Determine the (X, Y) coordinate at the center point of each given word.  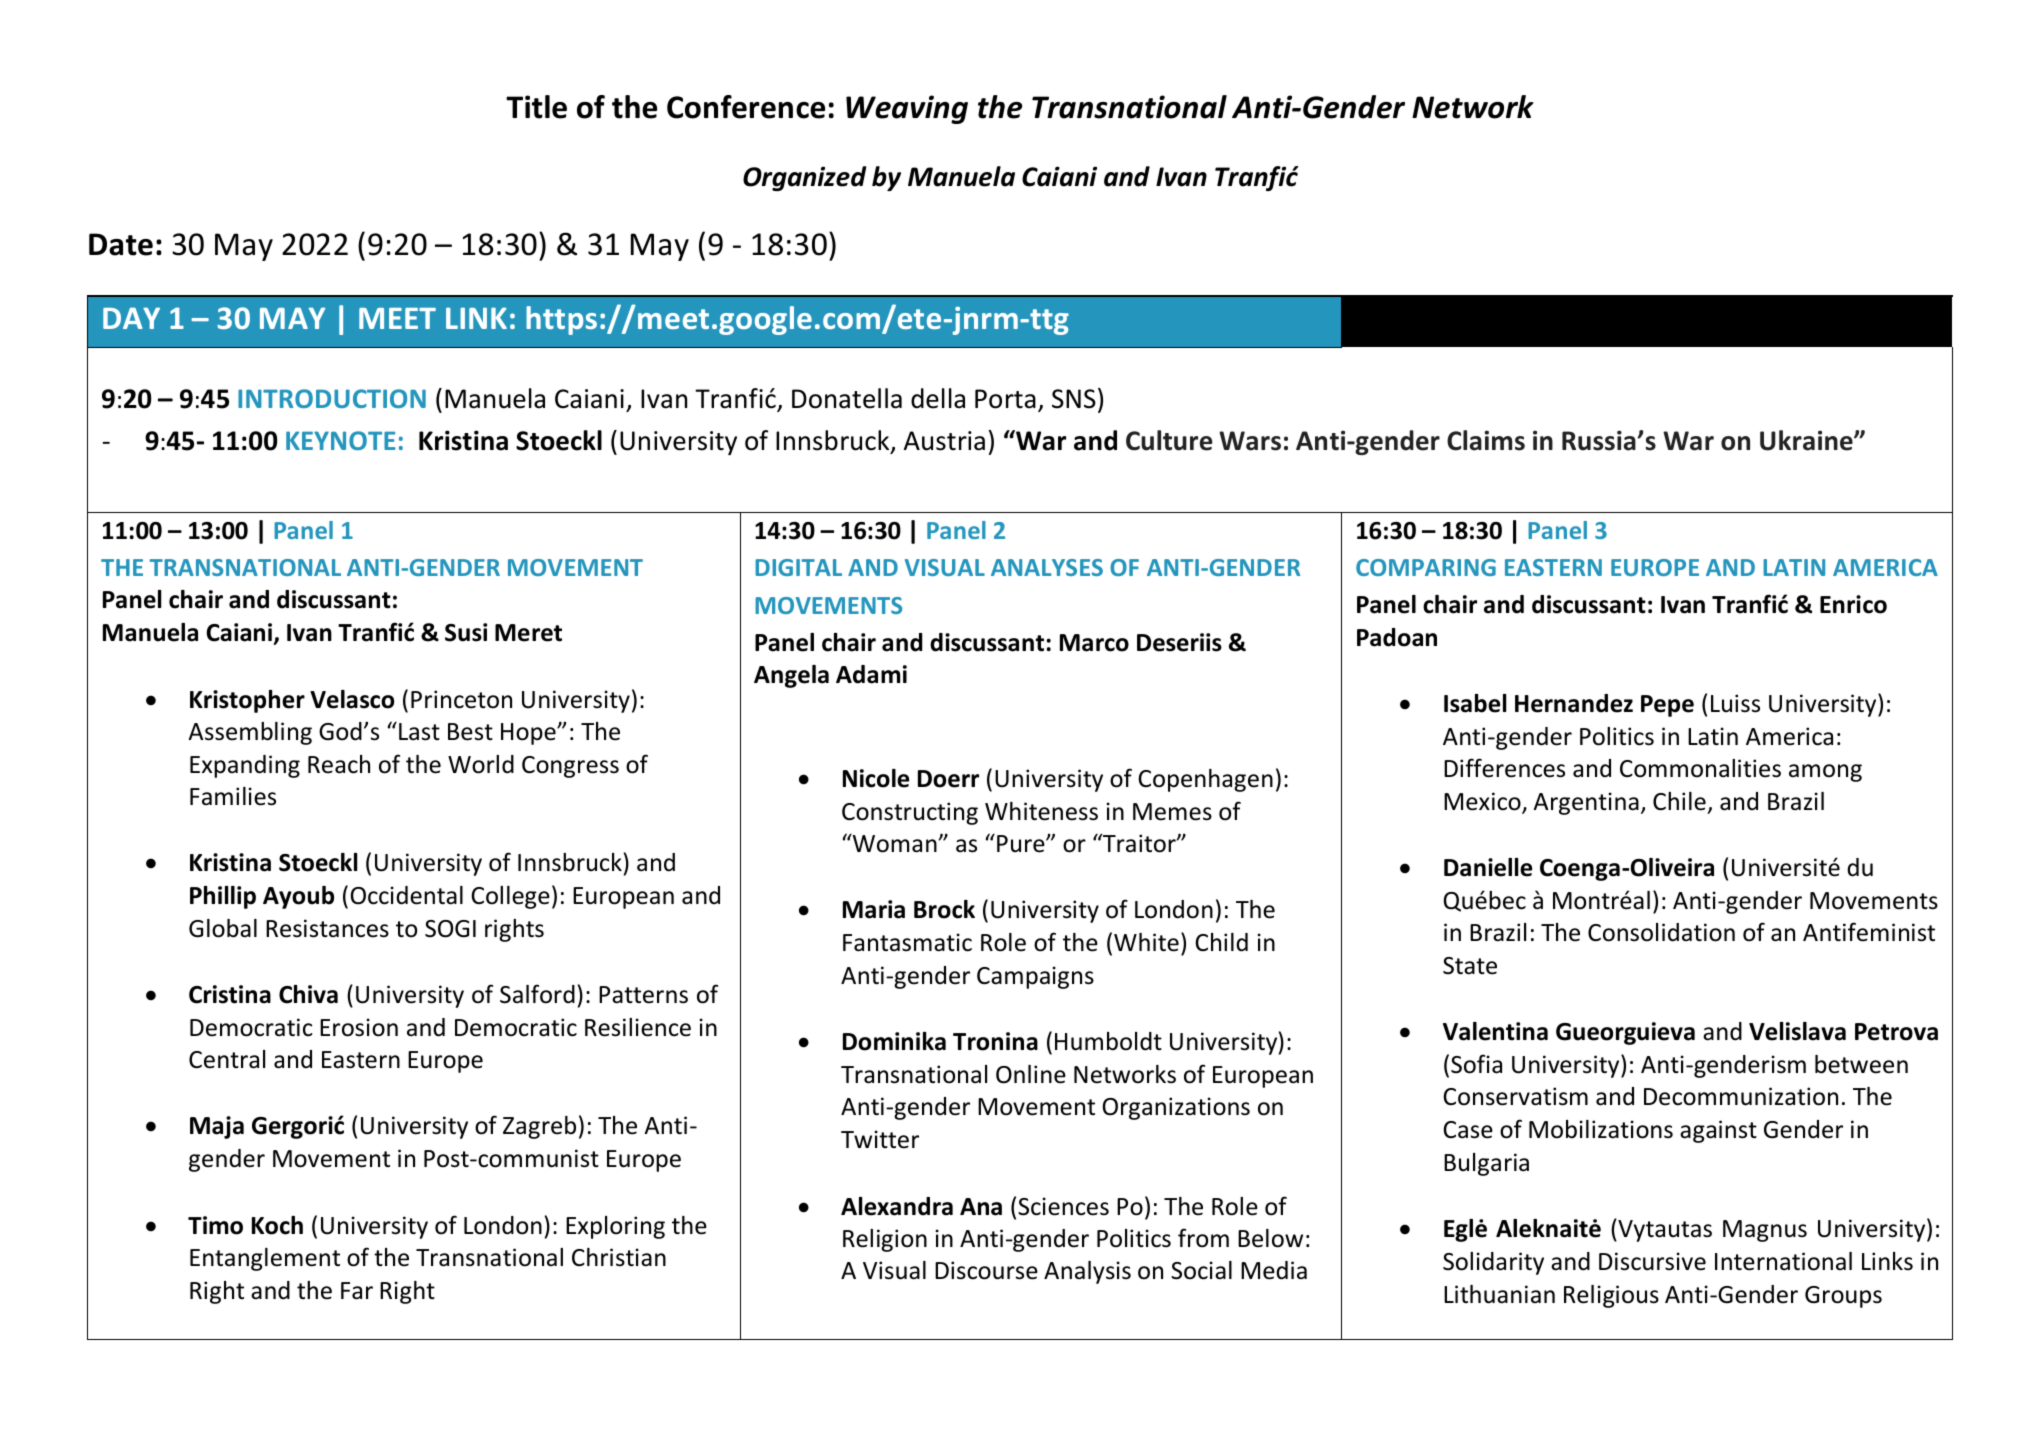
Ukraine (1807, 440)
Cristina (230, 994)
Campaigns (1035, 977)
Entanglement (265, 1259)
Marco (1094, 643)
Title (536, 107)
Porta (1005, 399)
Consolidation (1661, 932)
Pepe (1667, 706)
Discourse (986, 1270)
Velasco (352, 699)
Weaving (907, 109)
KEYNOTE (341, 440)
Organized (804, 178)
